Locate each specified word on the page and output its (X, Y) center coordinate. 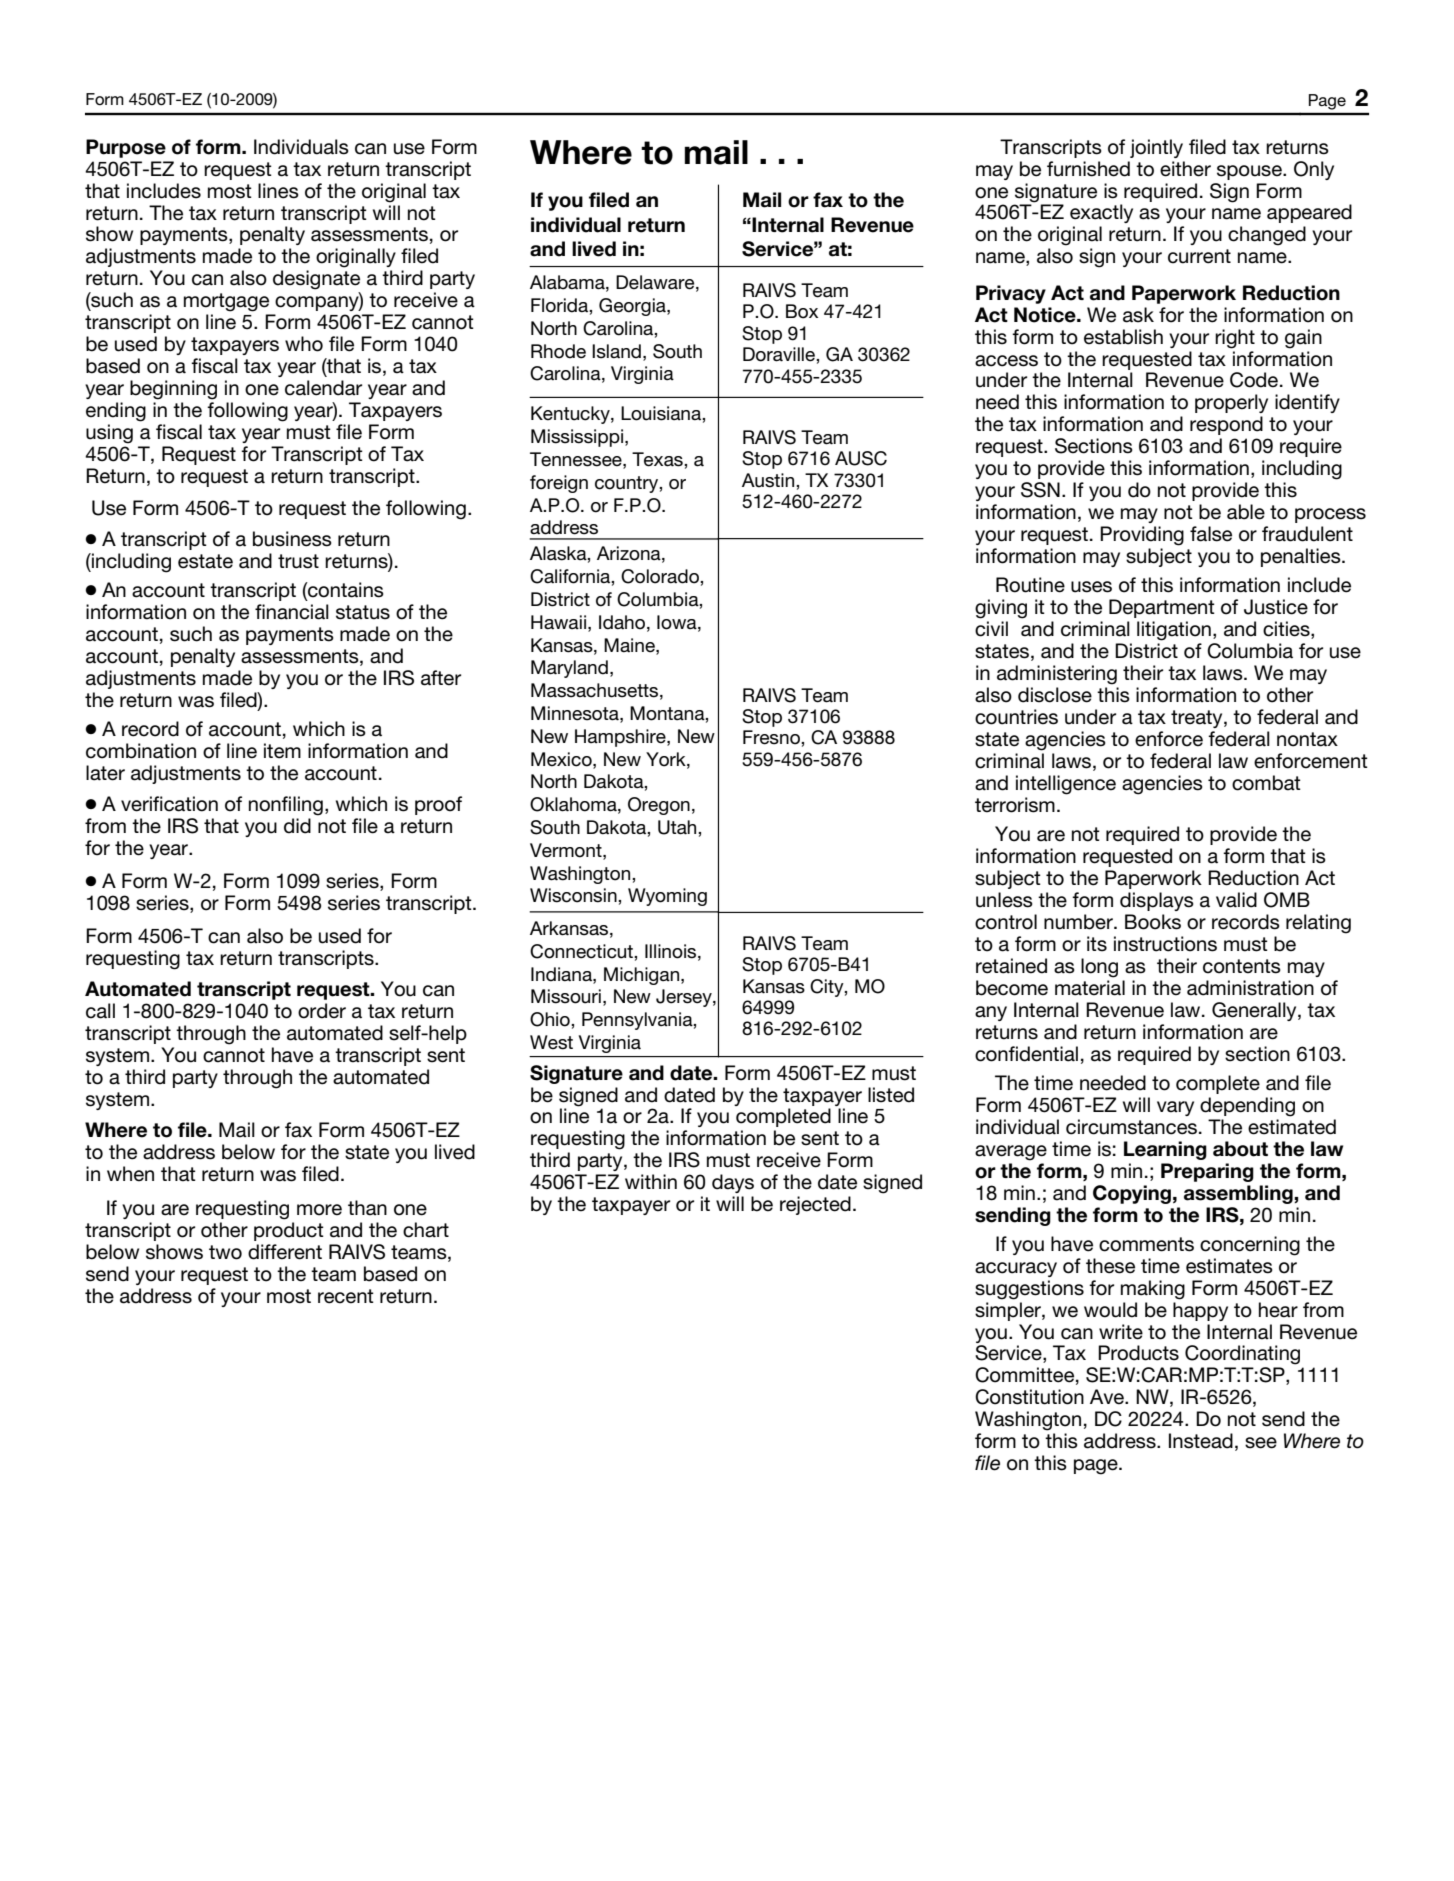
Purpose (126, 148)
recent (346, 1296)
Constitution (1029, 1397)
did (297, 826)
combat (1266, 783)
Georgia (633, 307)
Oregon (659, 806)
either (1185, 169)
